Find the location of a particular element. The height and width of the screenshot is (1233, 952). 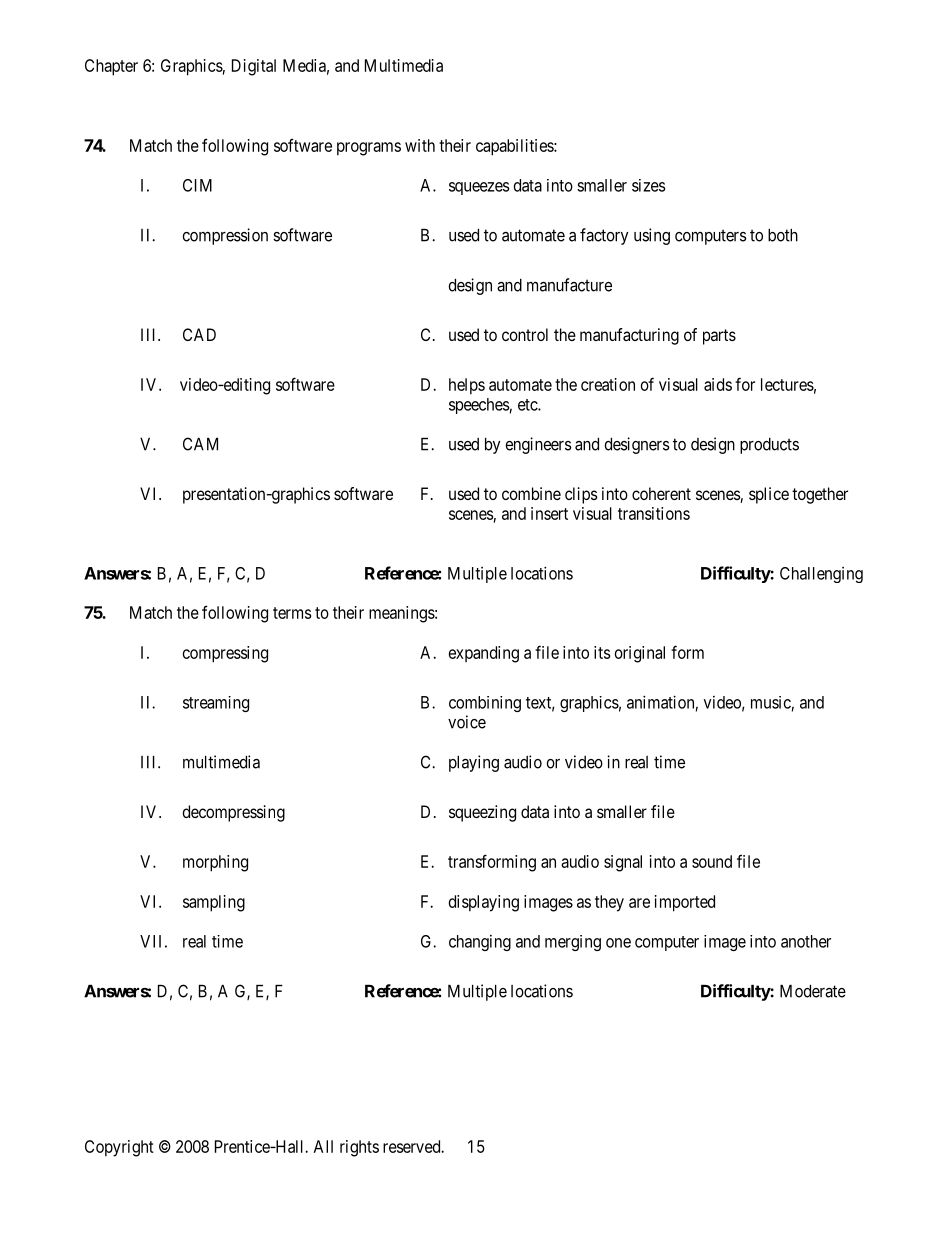

with is located at coordinates (420, 145).
